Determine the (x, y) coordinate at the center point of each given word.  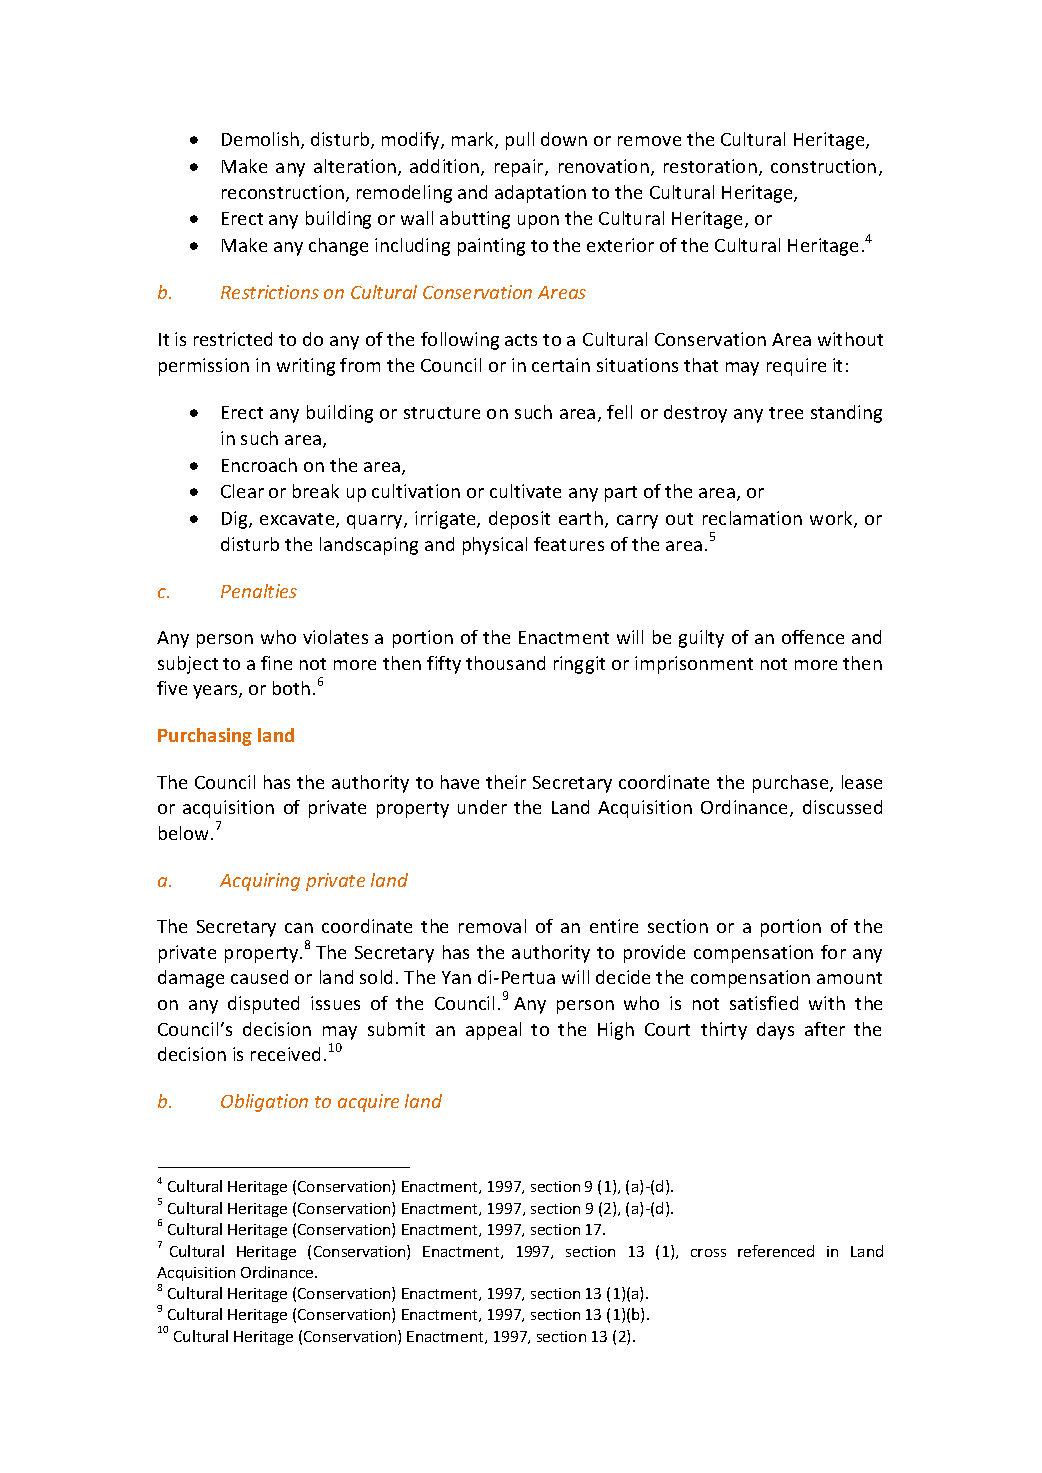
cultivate (525, 491)
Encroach (259, 465)
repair (520, 168)
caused (259, 977)
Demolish (260, 139)
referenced (776, 1251)
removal (492, 926)
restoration (710, 166)
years (216, 692)
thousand (505, 663)
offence (813, 637)
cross (708, 1253)
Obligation (264, 1103)
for (833, 952)
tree (786, 413)
